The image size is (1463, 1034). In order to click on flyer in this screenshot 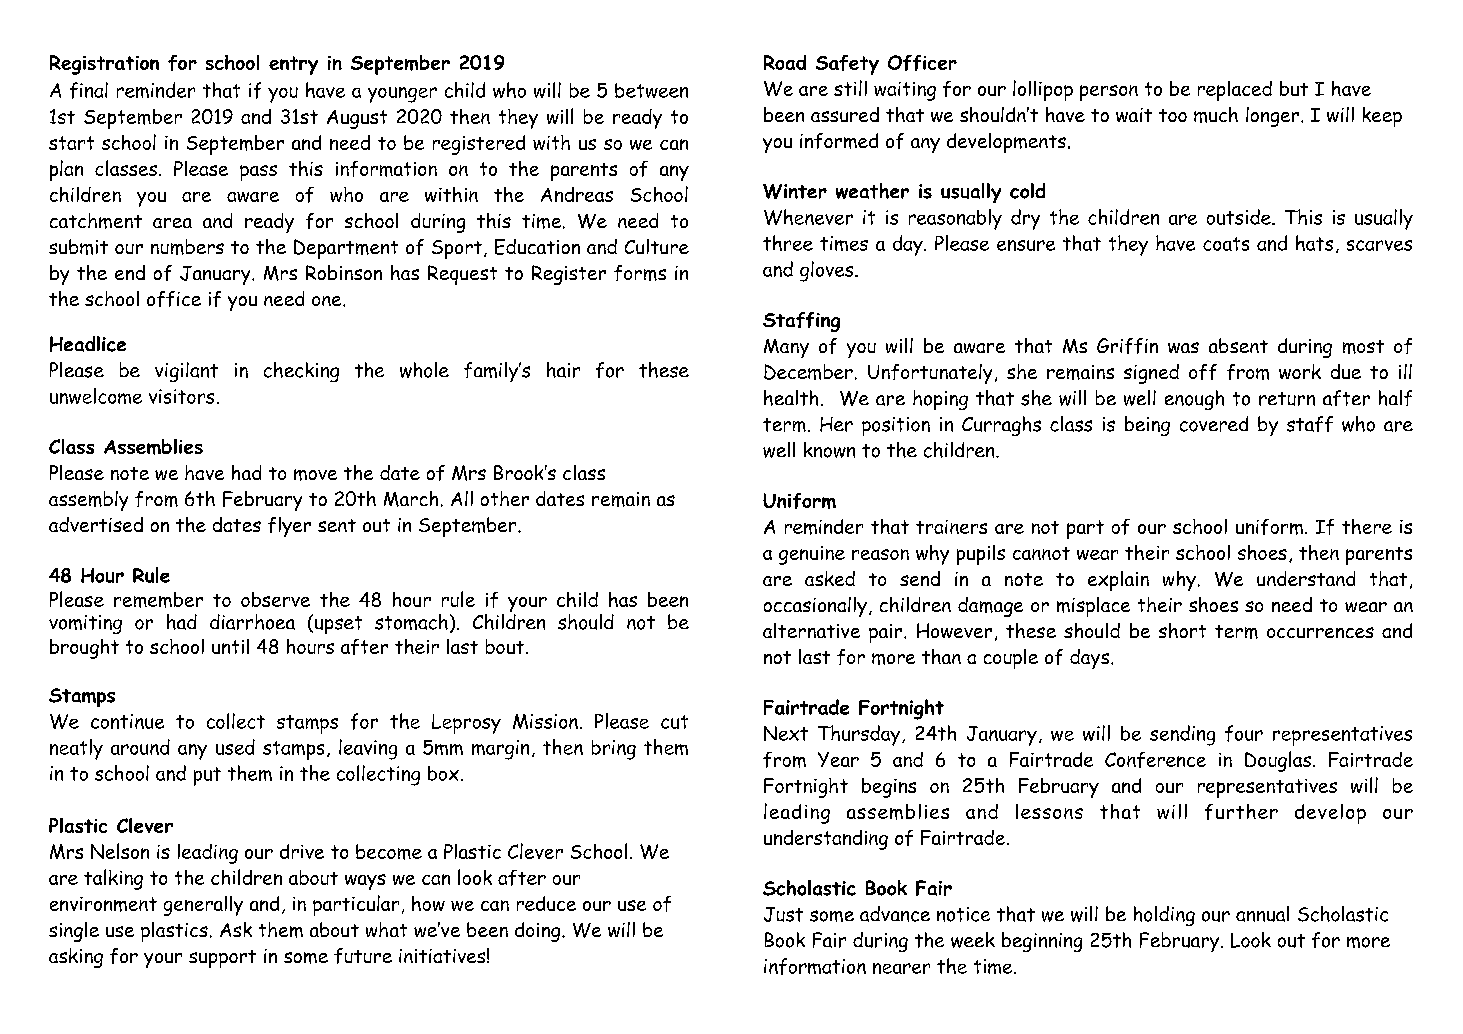, I will do `click(289, 527)`.
